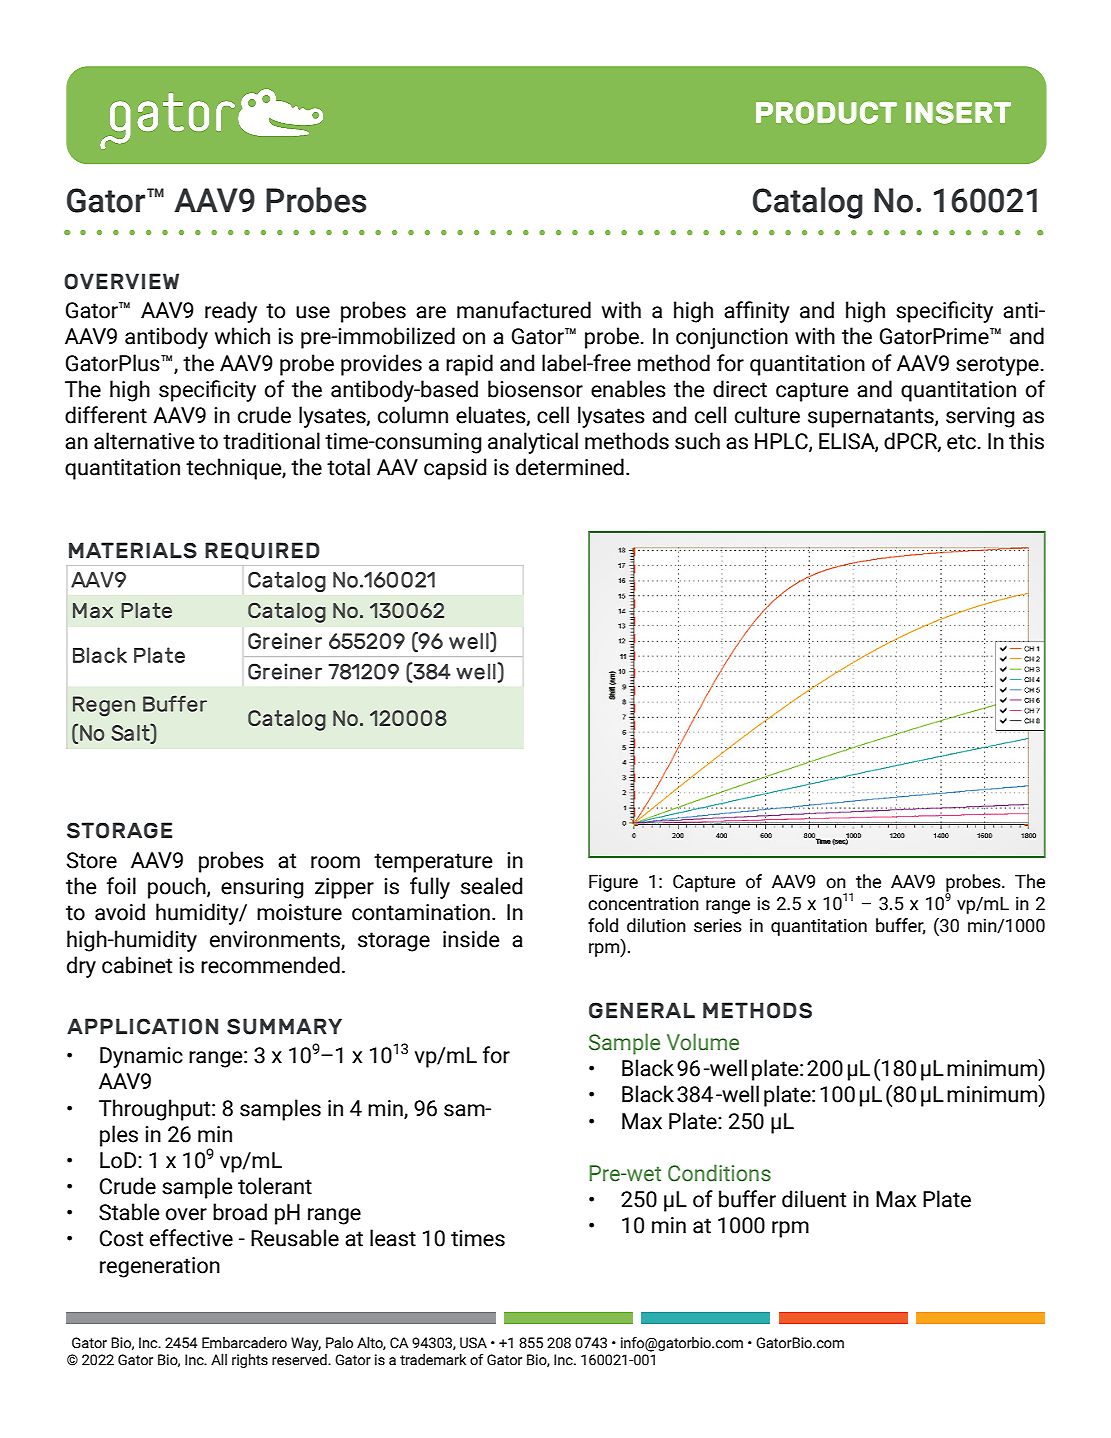 This screenshot has width=1111, height=1438. I want to click on series, so click(718, 926).
